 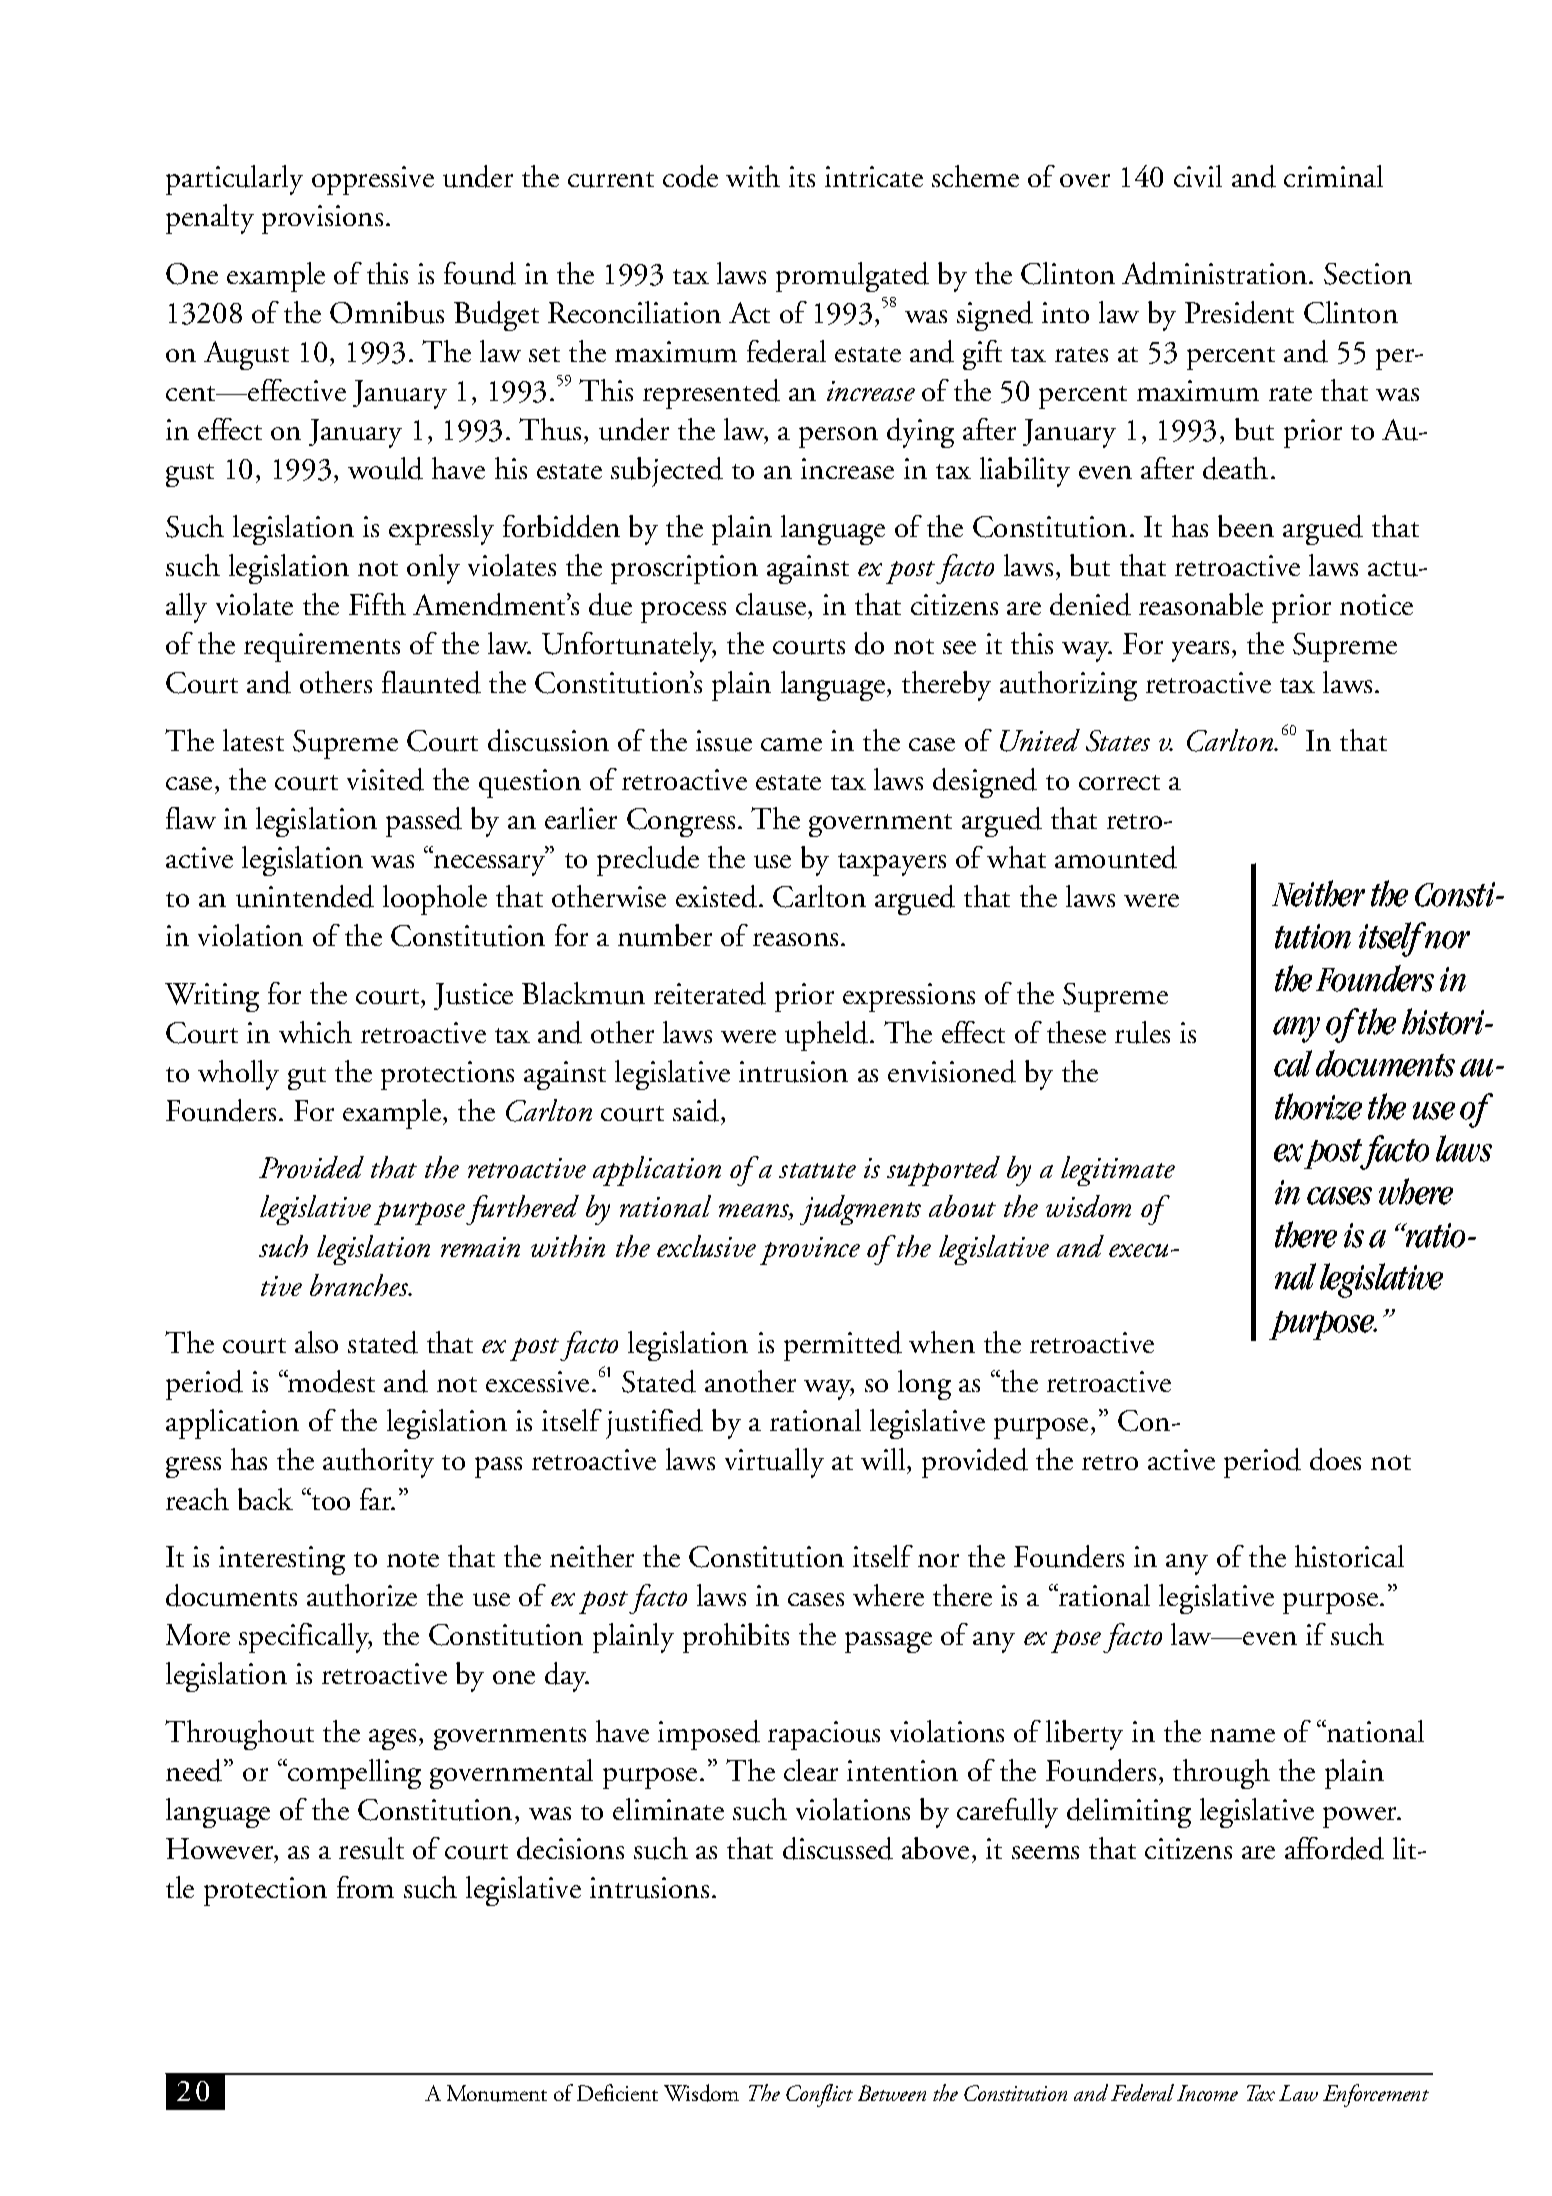 What do you see at coordinates (497, 2093) in the screenshot?
I see `Monument` at bounding box center [497, 2093].
